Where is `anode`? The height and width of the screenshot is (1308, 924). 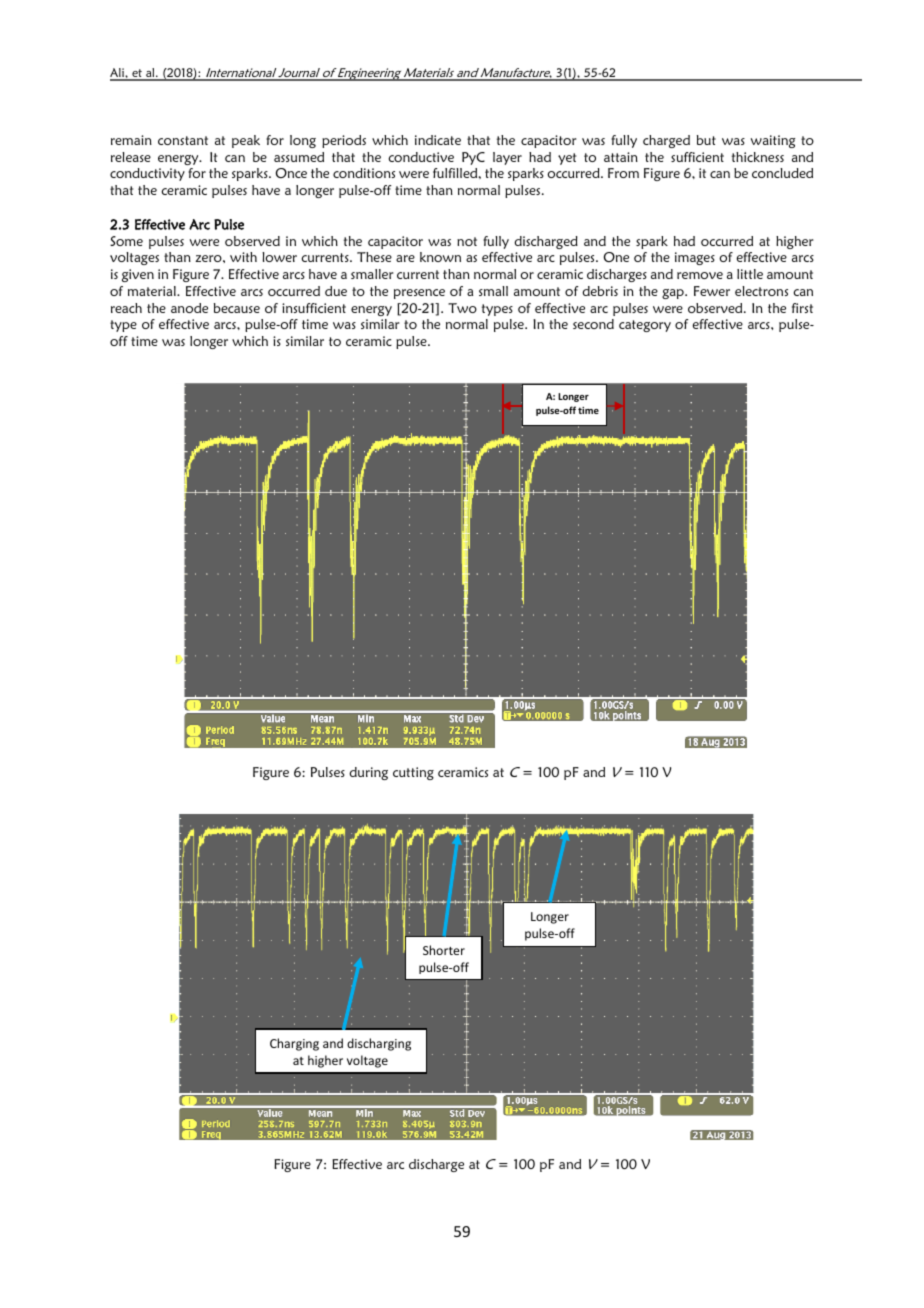 anode is located at coordinates (189, 308).
